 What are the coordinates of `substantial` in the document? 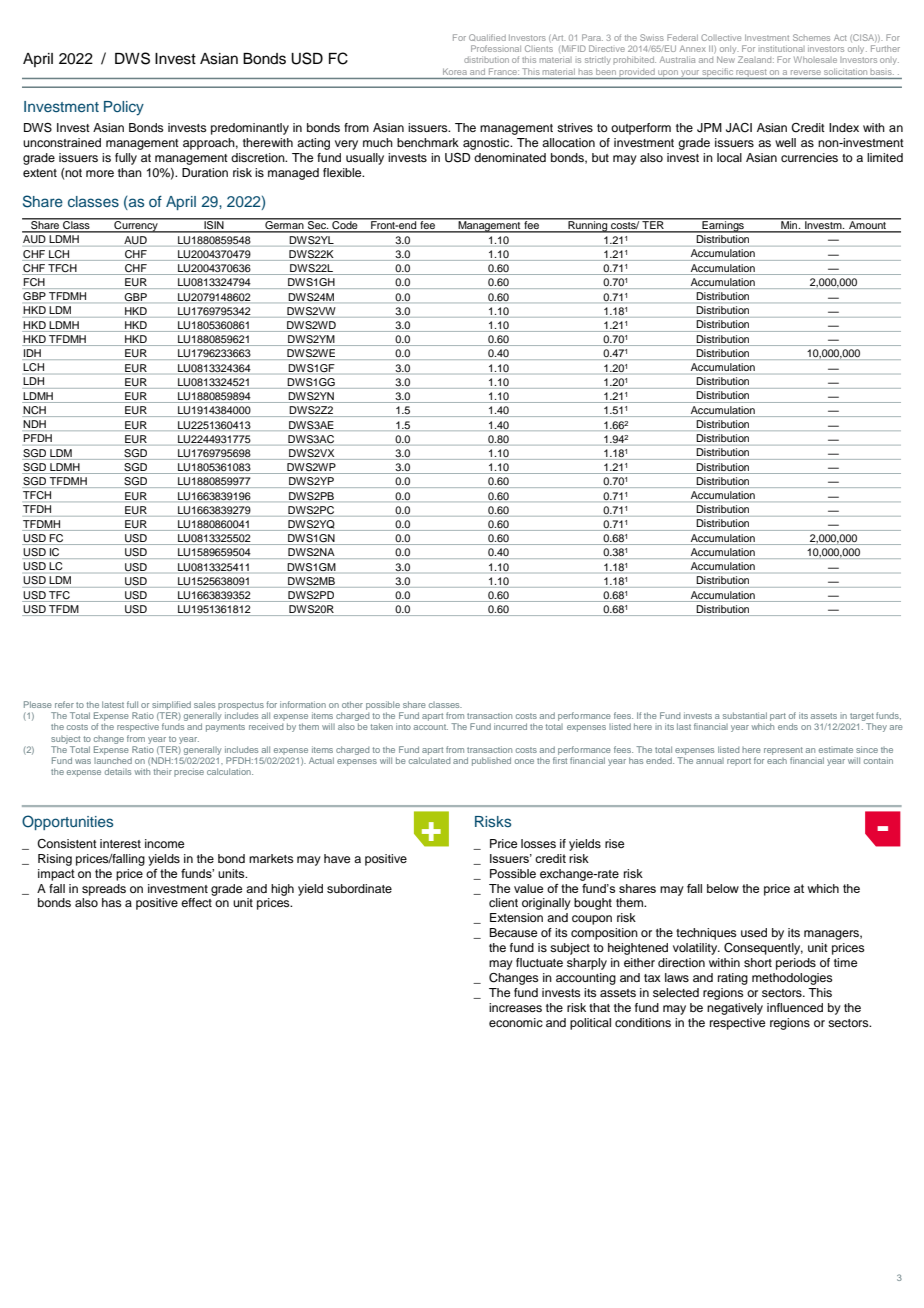 It's located at (745, 715).
